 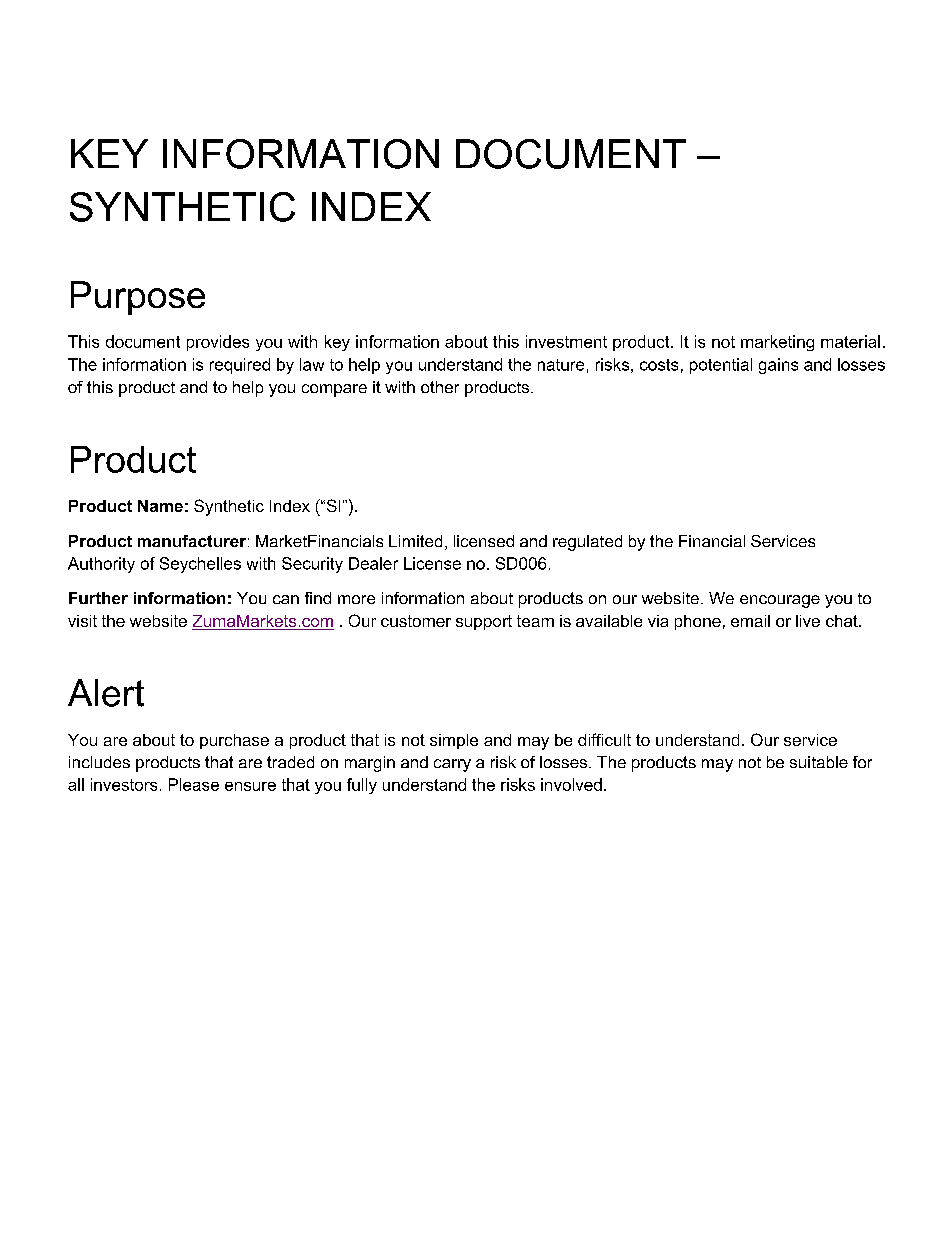 What do you see at coordinates (415, 541) in the screenshot?
I see `Limited` at bounding box center [415, 541].
